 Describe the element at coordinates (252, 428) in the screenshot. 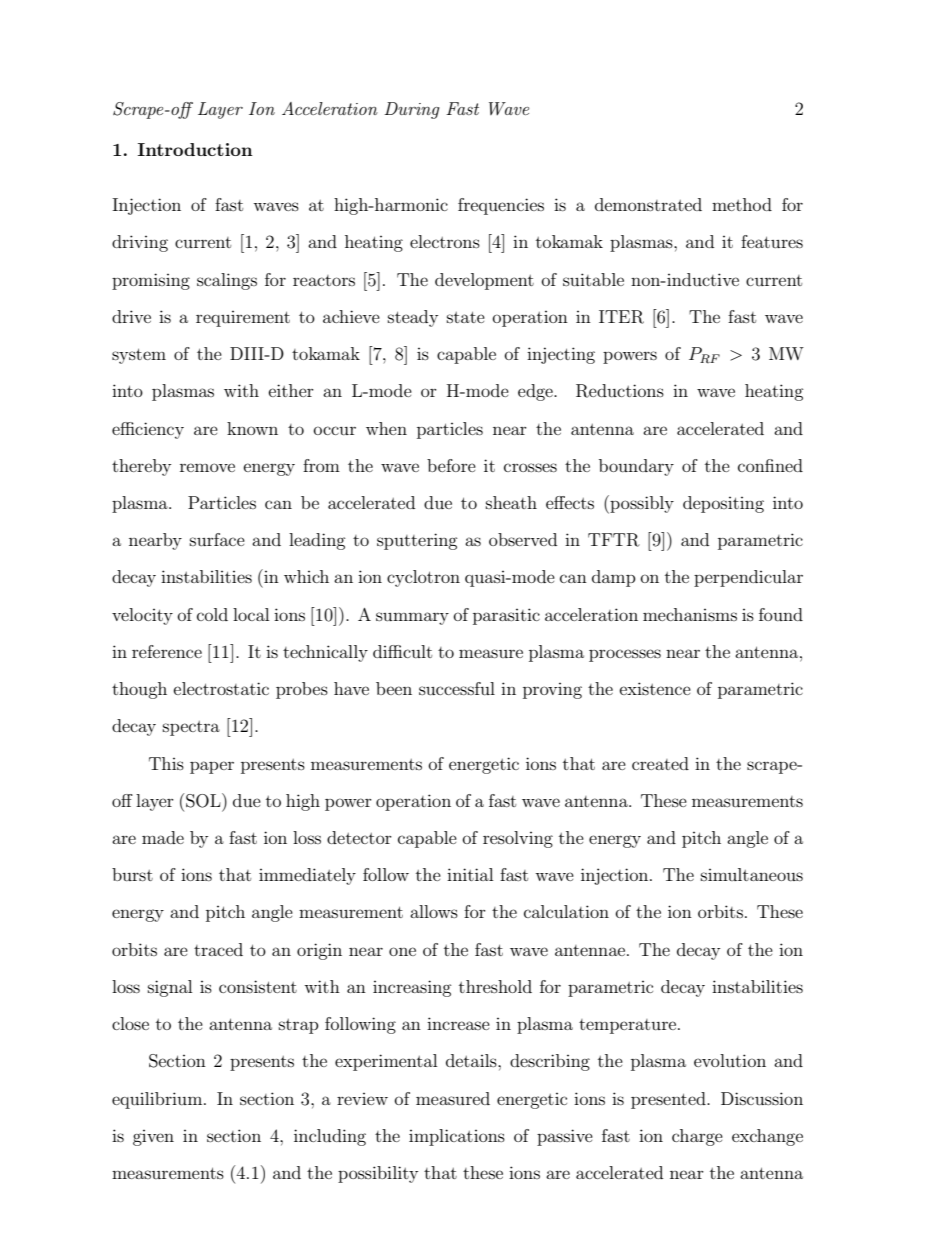

I see `known` at that location.
